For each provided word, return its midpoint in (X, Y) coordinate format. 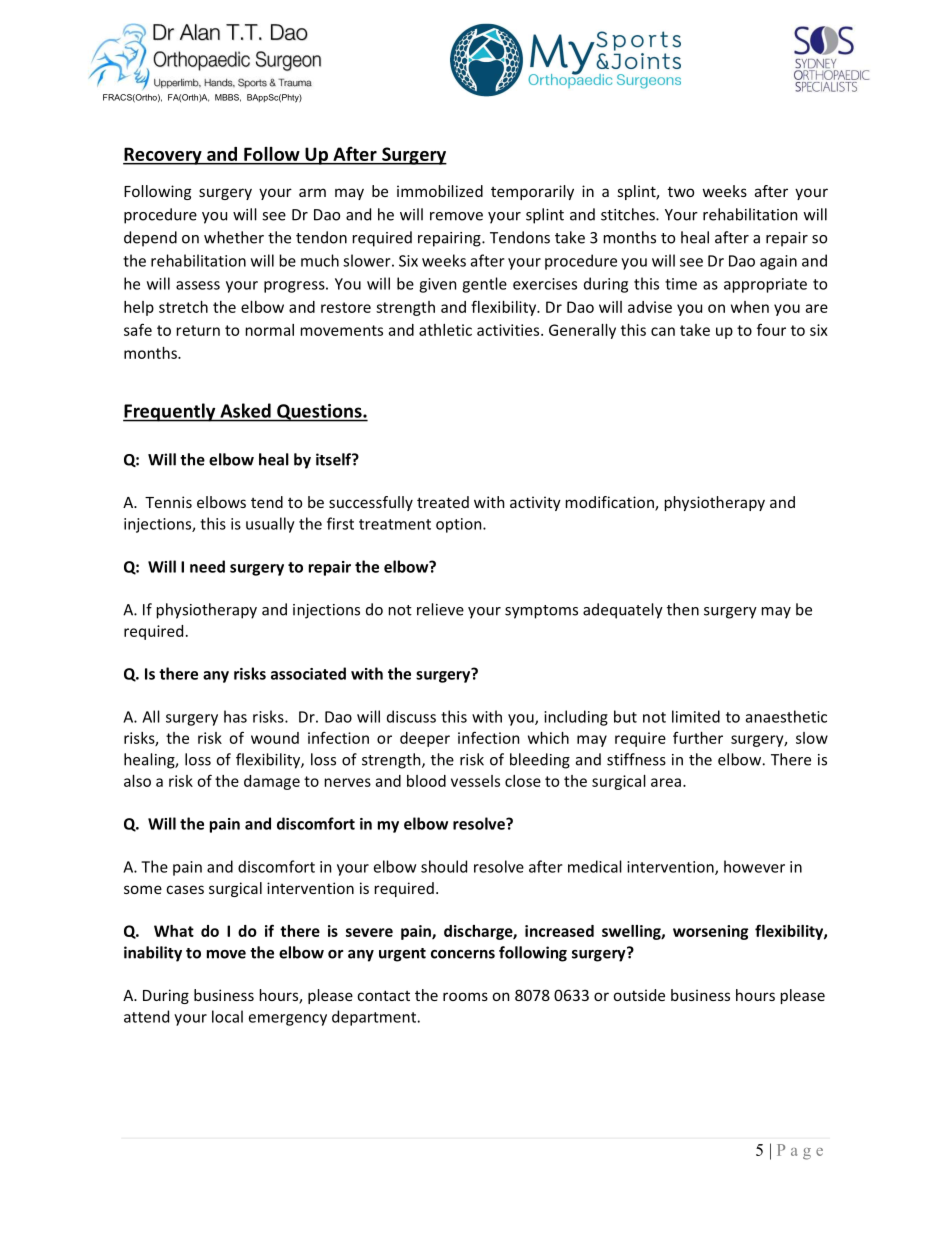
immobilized (440, 191)
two (681, 191)
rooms (465, 996)
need (207, 566)
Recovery (163, 156)
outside (639, 995)
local (227, 1016)
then (683, 609)
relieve (440, 609)
